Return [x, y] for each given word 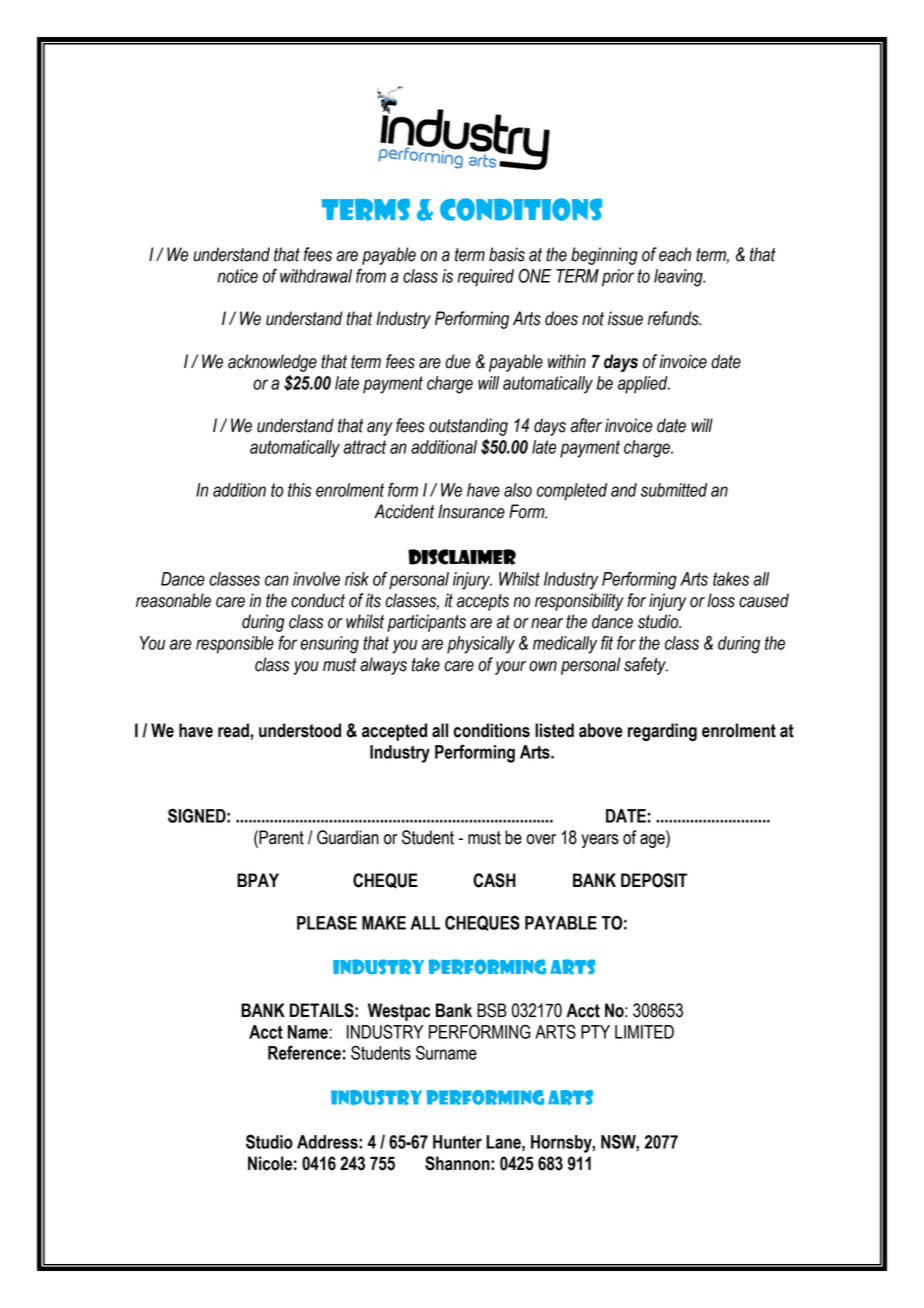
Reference [304, 1052]
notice [237, 276]
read [233, 730]
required [485, 278]
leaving [679, 278]
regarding [662, 732]
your [510, 668]
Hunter [457, 1142]
